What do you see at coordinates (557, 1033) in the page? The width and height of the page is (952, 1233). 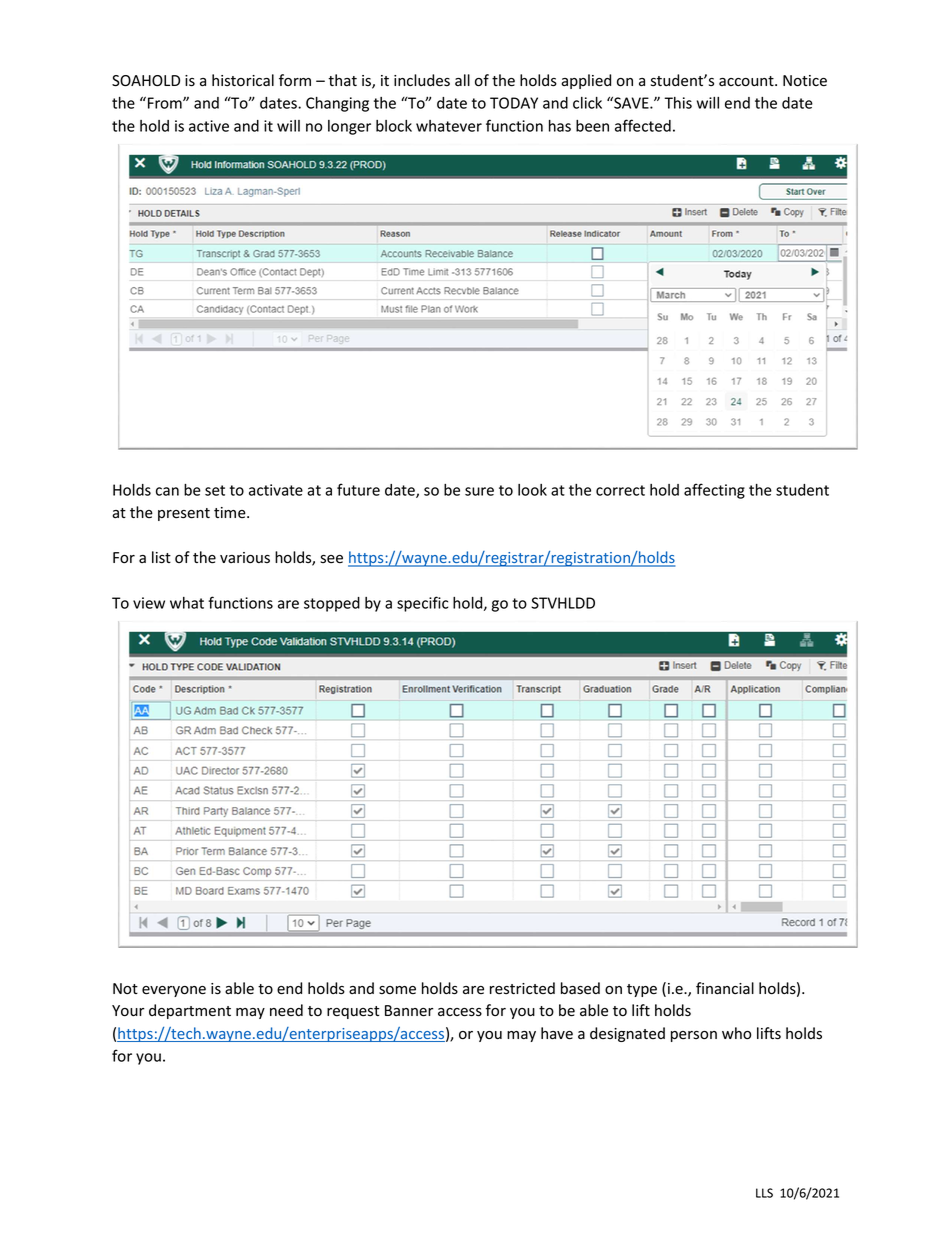 I see `have` at bounding box center [557, 1033].
